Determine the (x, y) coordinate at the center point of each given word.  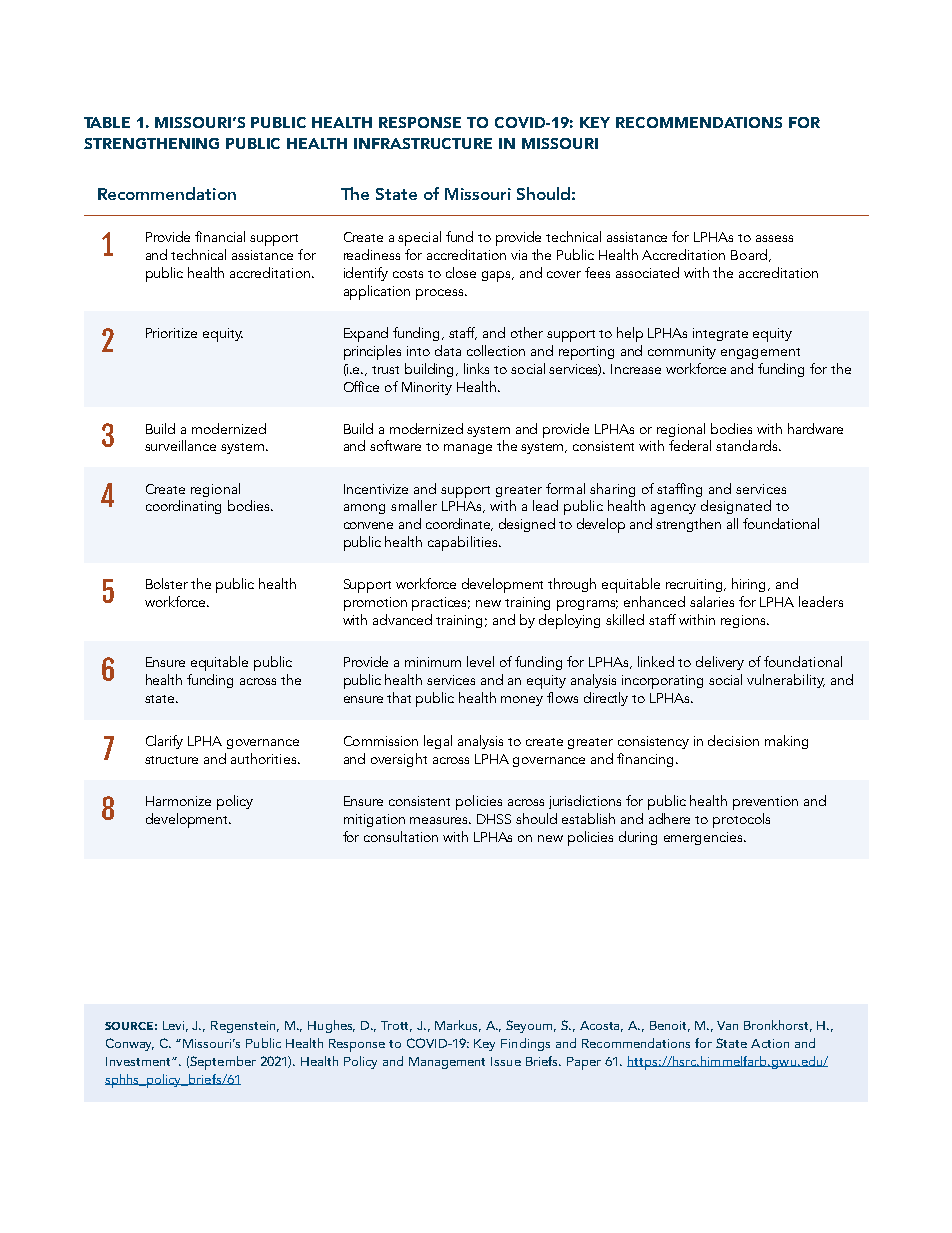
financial (220, 236)
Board (749, 254)
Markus (458, 1026)
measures (440, 820)
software (395, 445)
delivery (720, 663)
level (480, 661)
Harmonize (178, 801)
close (461, 272)
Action (770, 1043)
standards (748, 445)
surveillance (180, 445)
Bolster (167, 583)
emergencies (704, 838)
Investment (139, 1061)
